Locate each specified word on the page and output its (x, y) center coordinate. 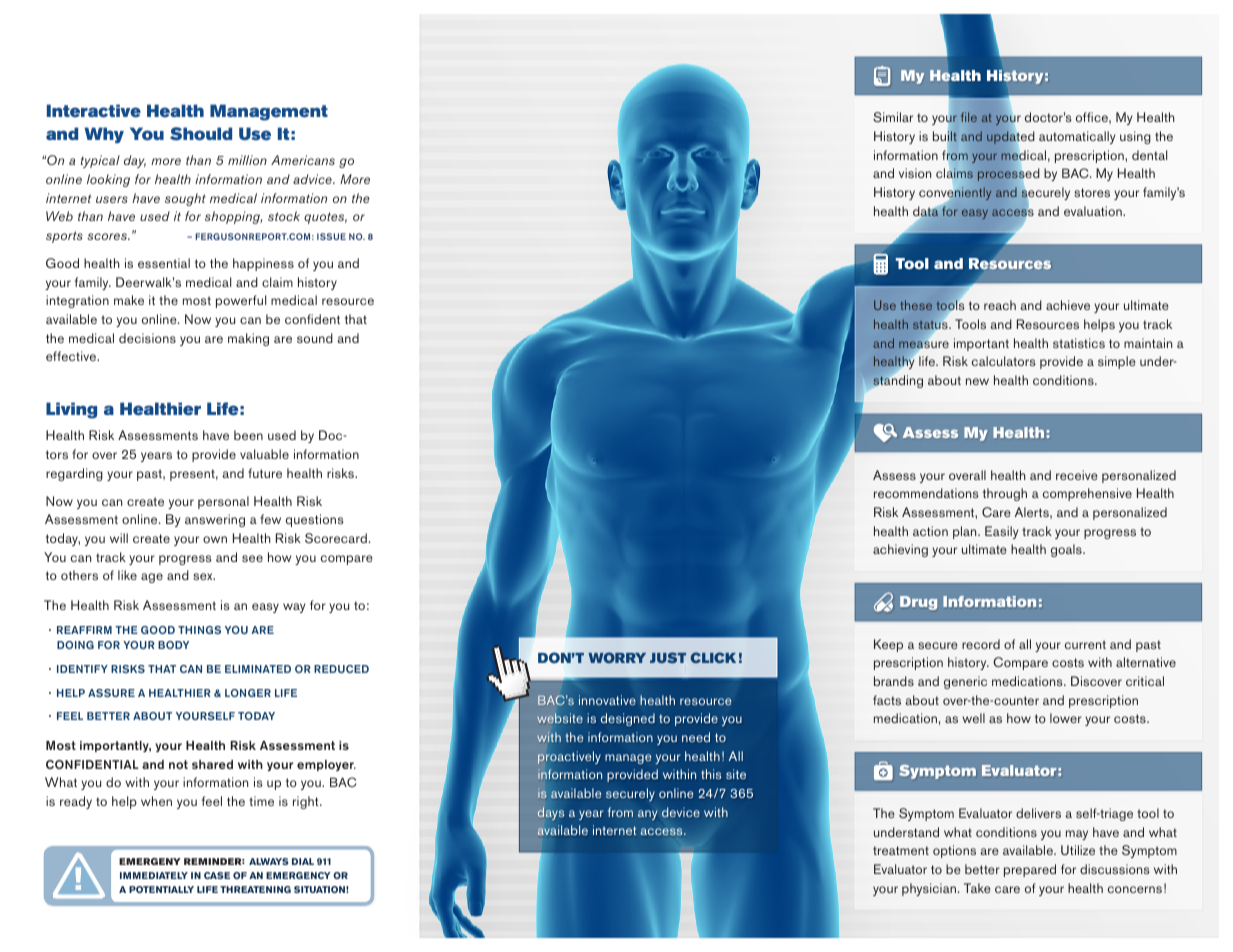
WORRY (617, 658)
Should (201, 134)
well (973, 718)
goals (1067, 550)
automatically (1077, 137)
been (248, 435)
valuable (264, 454)
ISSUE (331, 236)
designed (628, 719)
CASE (217, 875)
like (127, 575)
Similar (893, 117)
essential (164, 263)
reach (1000, 305)
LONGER (248, 693)
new (977, 381)
